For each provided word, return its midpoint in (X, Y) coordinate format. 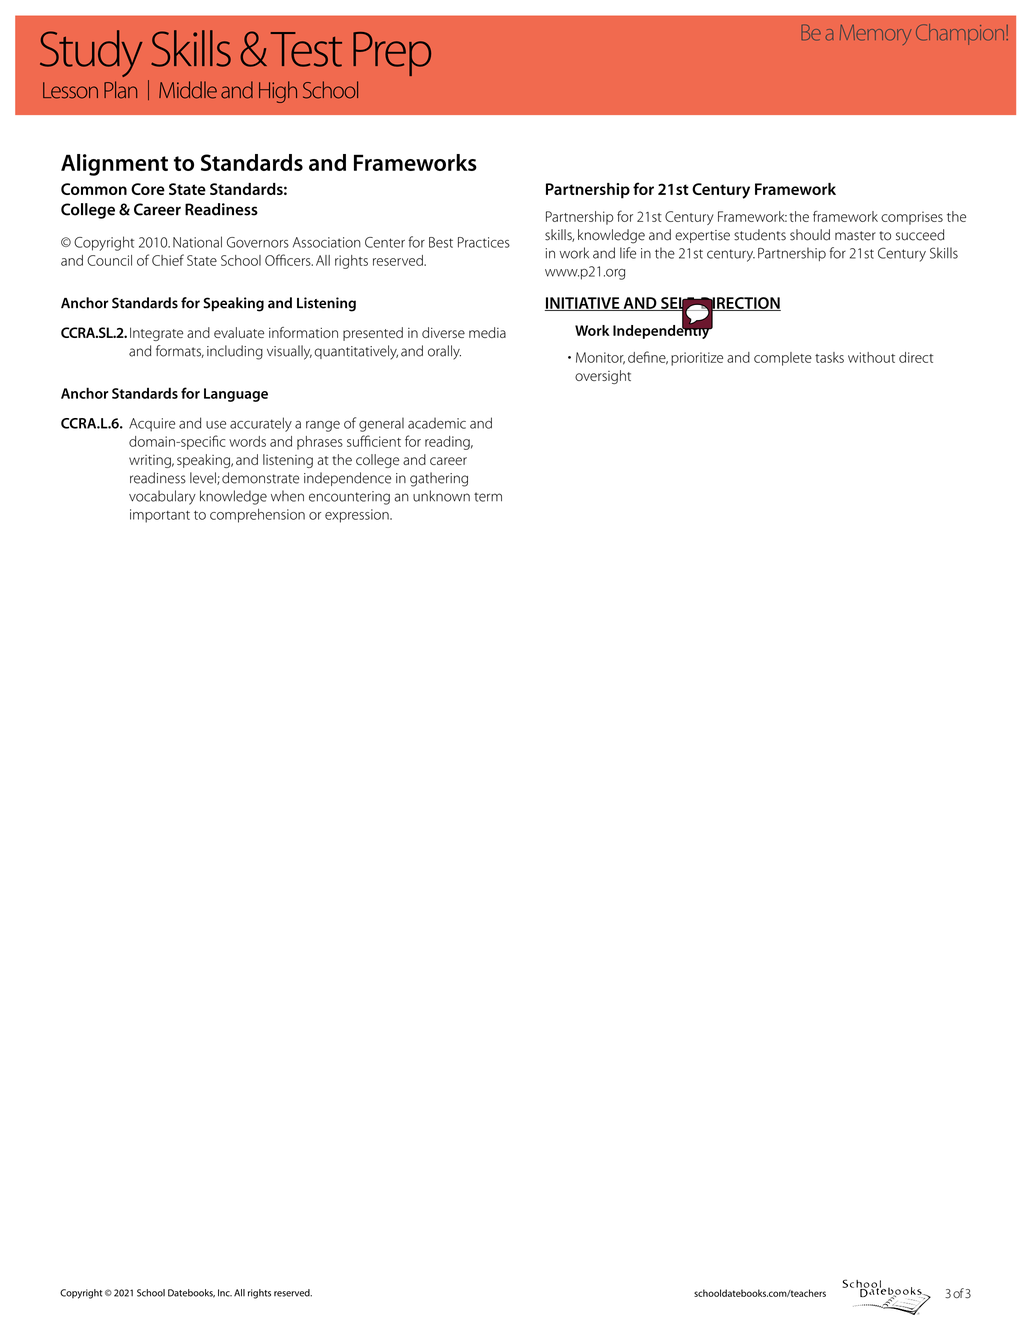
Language (236, 395)
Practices (484, 242)
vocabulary (162, 497)
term (488, 497)
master (855, 236)
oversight (603, 377)
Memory (875, 35)
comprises (912, 218)
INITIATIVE (583, 304)
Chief (168, 260)
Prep (392, 54)
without (871, 357)
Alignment (114, 165)
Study (91, 53)
